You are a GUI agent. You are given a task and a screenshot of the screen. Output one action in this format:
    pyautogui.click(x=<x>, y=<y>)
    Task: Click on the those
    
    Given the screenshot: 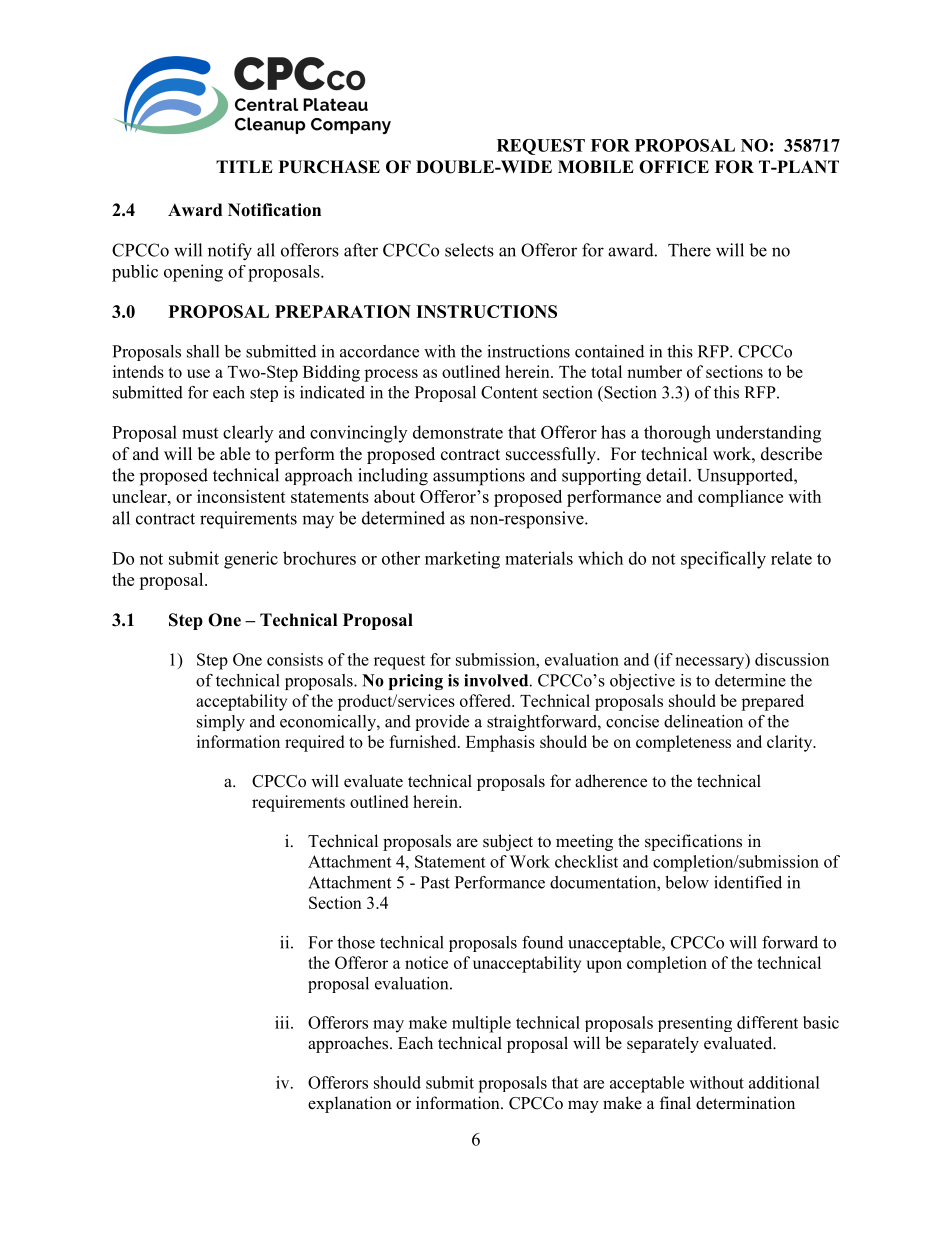 What is the action you would take?
    pyautogui.click(x=356, y=942)
